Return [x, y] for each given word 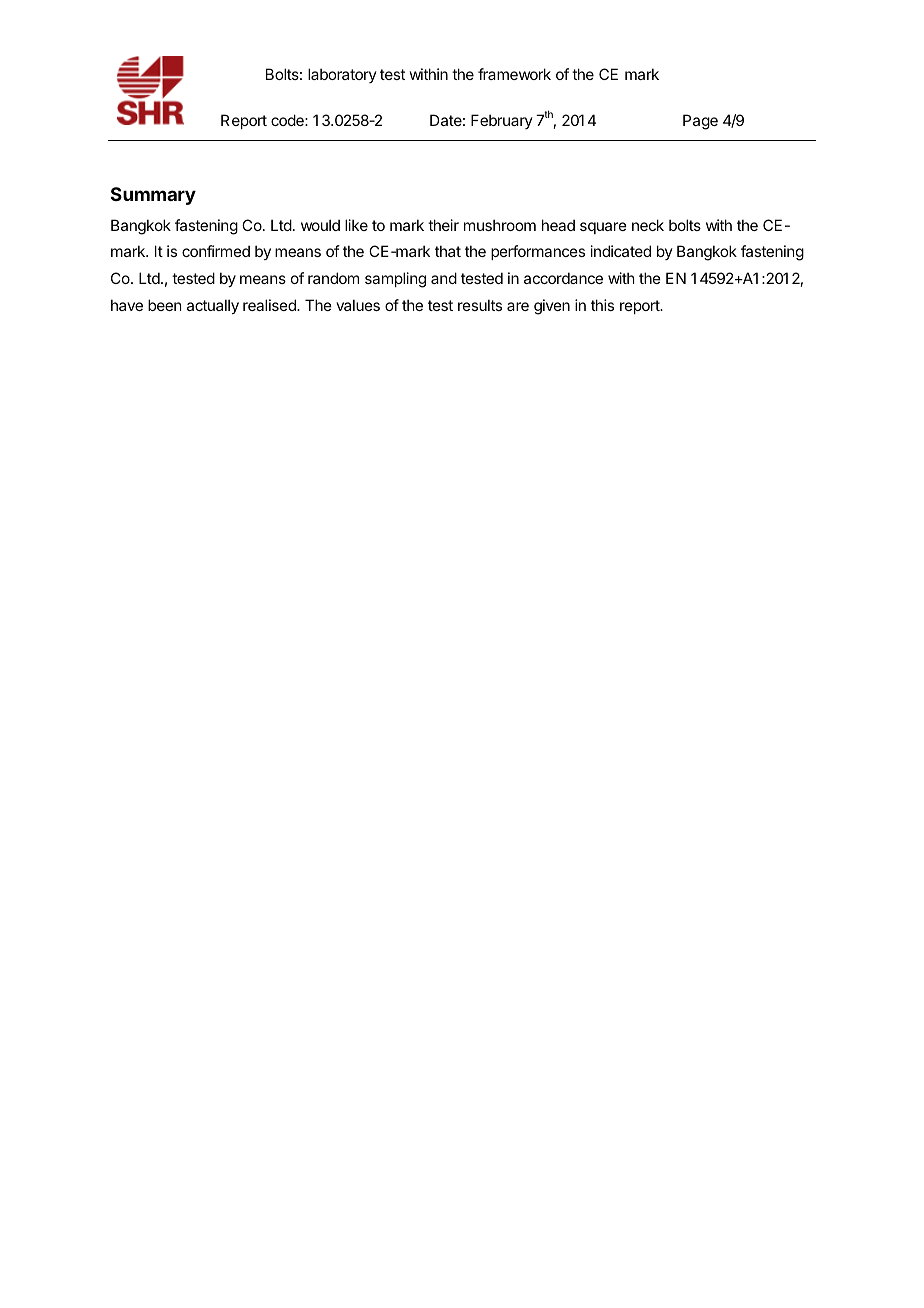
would [320, 225]
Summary [153, 196]
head [558, 225]
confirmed [216, 251]
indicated [621, 251]
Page [700, 122]
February [502, 121]
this [602, 305]
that [448, 251]
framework [514, 74]
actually [213, 306]
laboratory [342, 75]
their [443, 225]
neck [648, 225]
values [358, 305]
